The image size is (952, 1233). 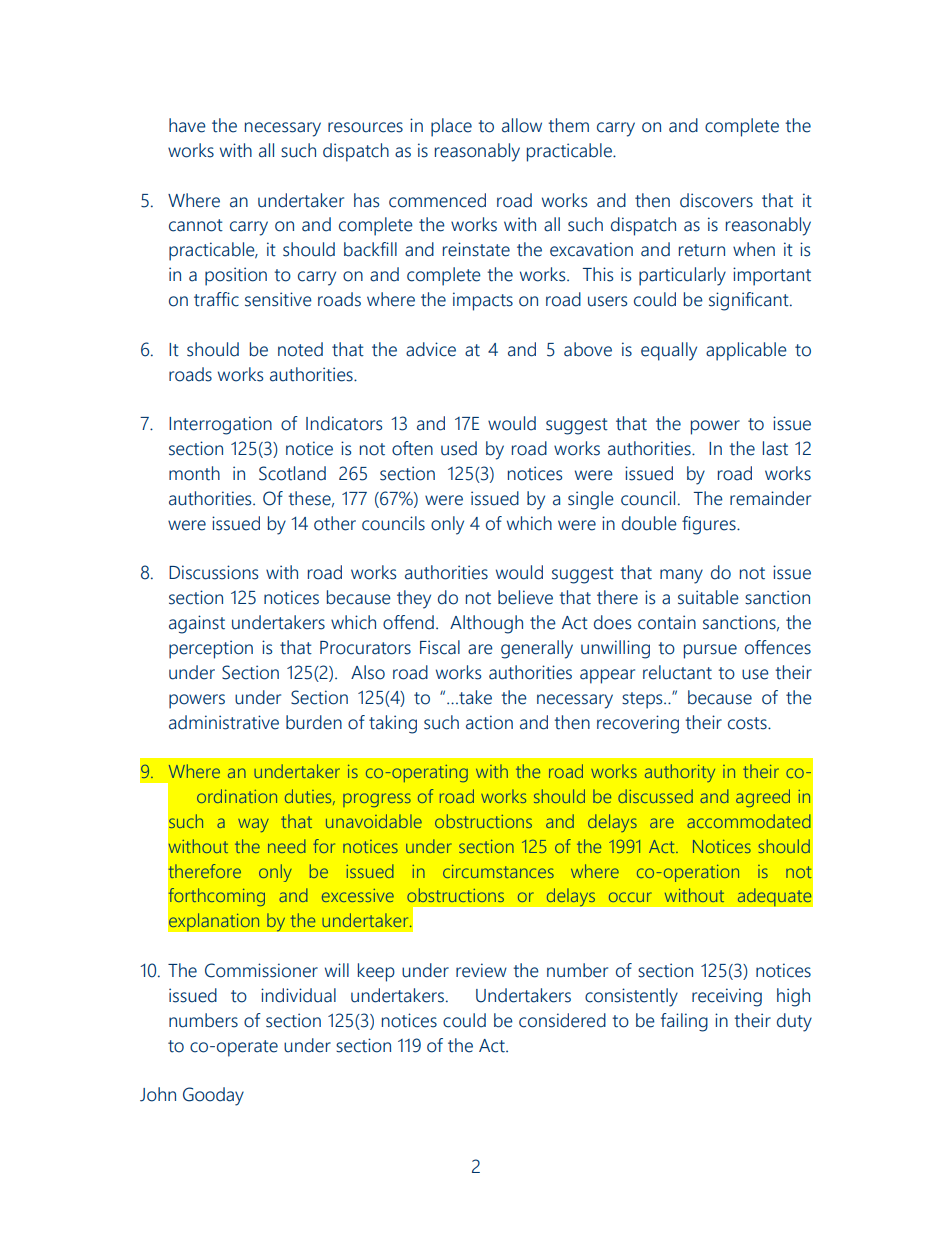 What do you see at coordinates (489, 722) in the screenshot?
I see `action` at bounding box center [489, 722].
